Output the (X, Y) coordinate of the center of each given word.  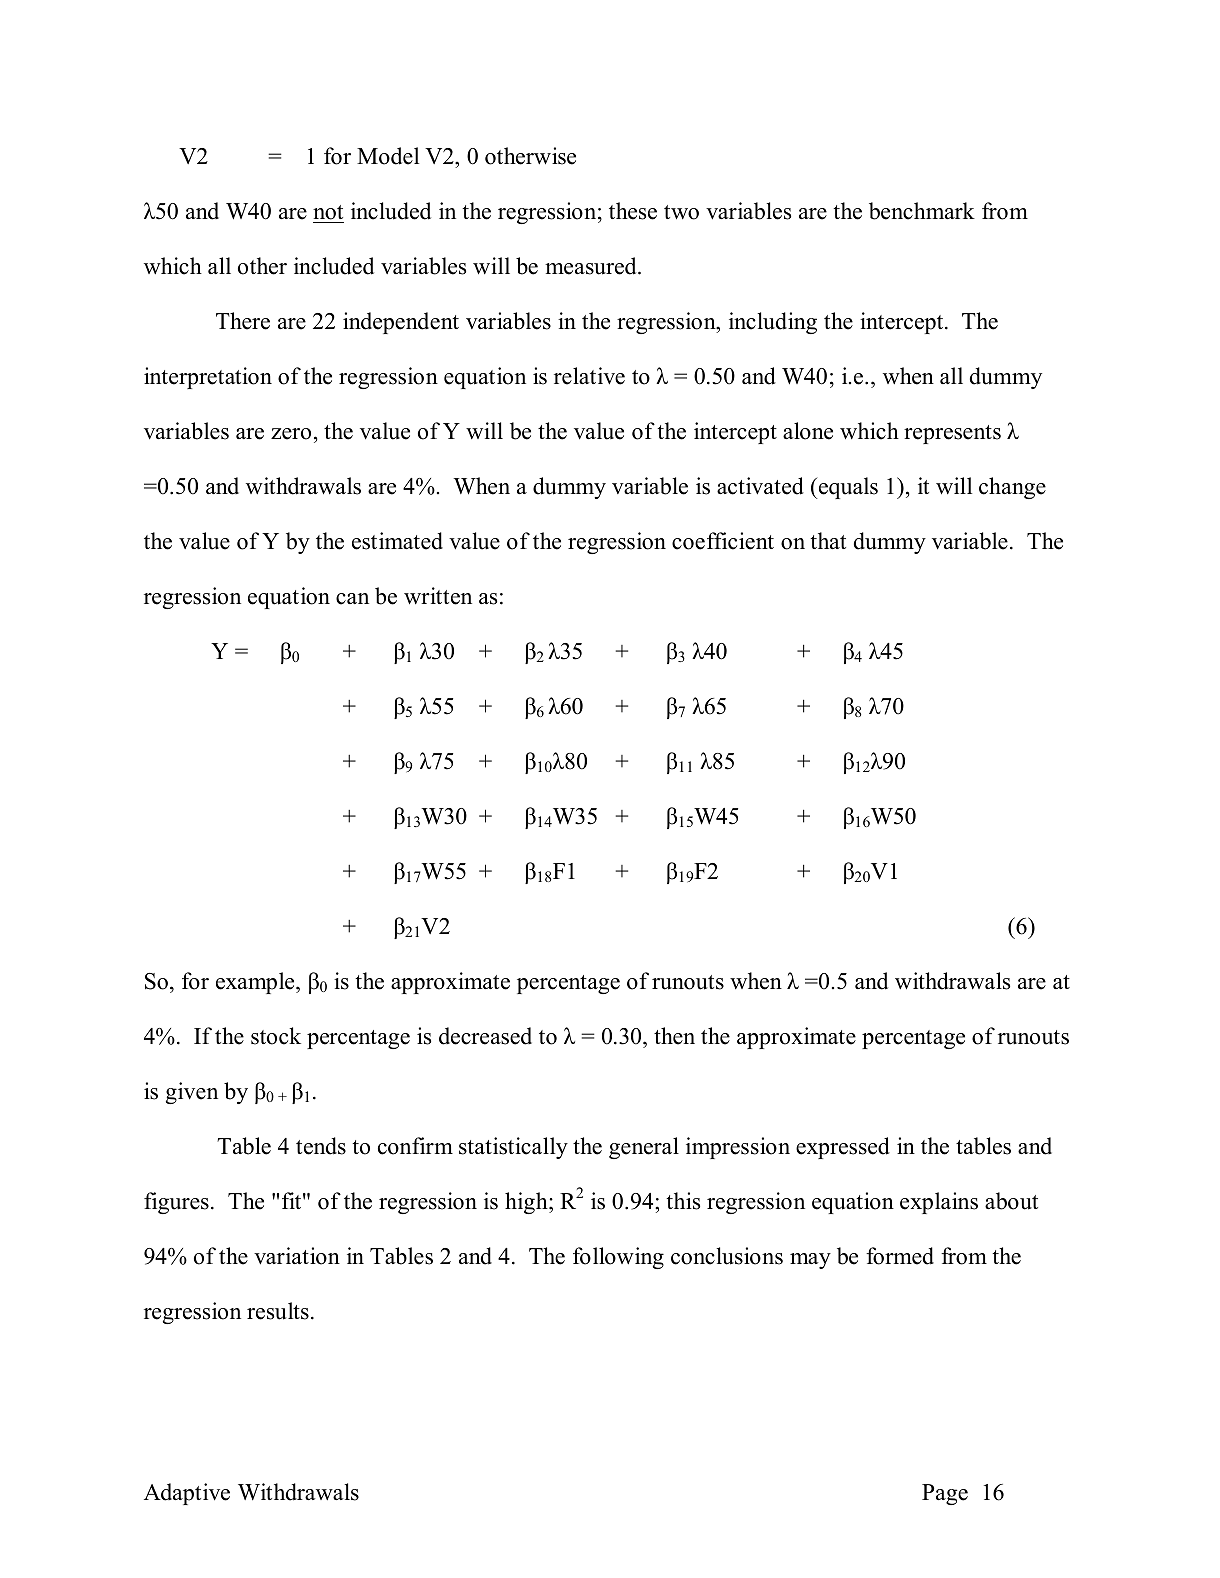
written (438, 596)
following (618, 1258)
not (328, 214)
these (633, 211)
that (828, 540)
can (352, 599)
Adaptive (187, 1494)
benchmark (922, 211)
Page (945, 1494)
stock (276, 1036)
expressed (843, 1148)
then (674, 1036)
